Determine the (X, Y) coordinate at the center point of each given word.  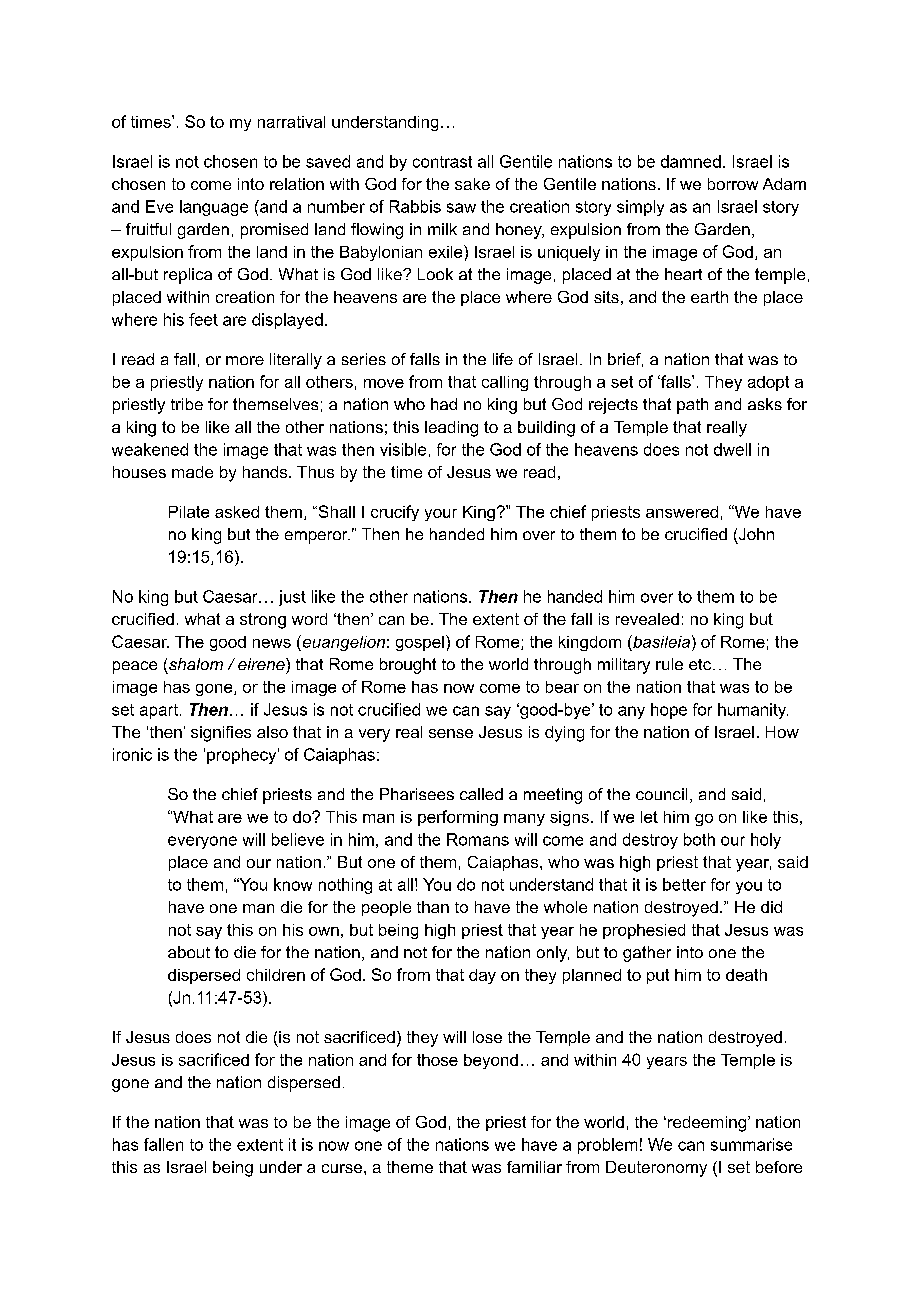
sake (472, 184)
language (214, 208)
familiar (534, 1167)
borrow (733, 184)
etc (701, 664)
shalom (196, 664)
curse (342, 1168)
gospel (420, 643)
